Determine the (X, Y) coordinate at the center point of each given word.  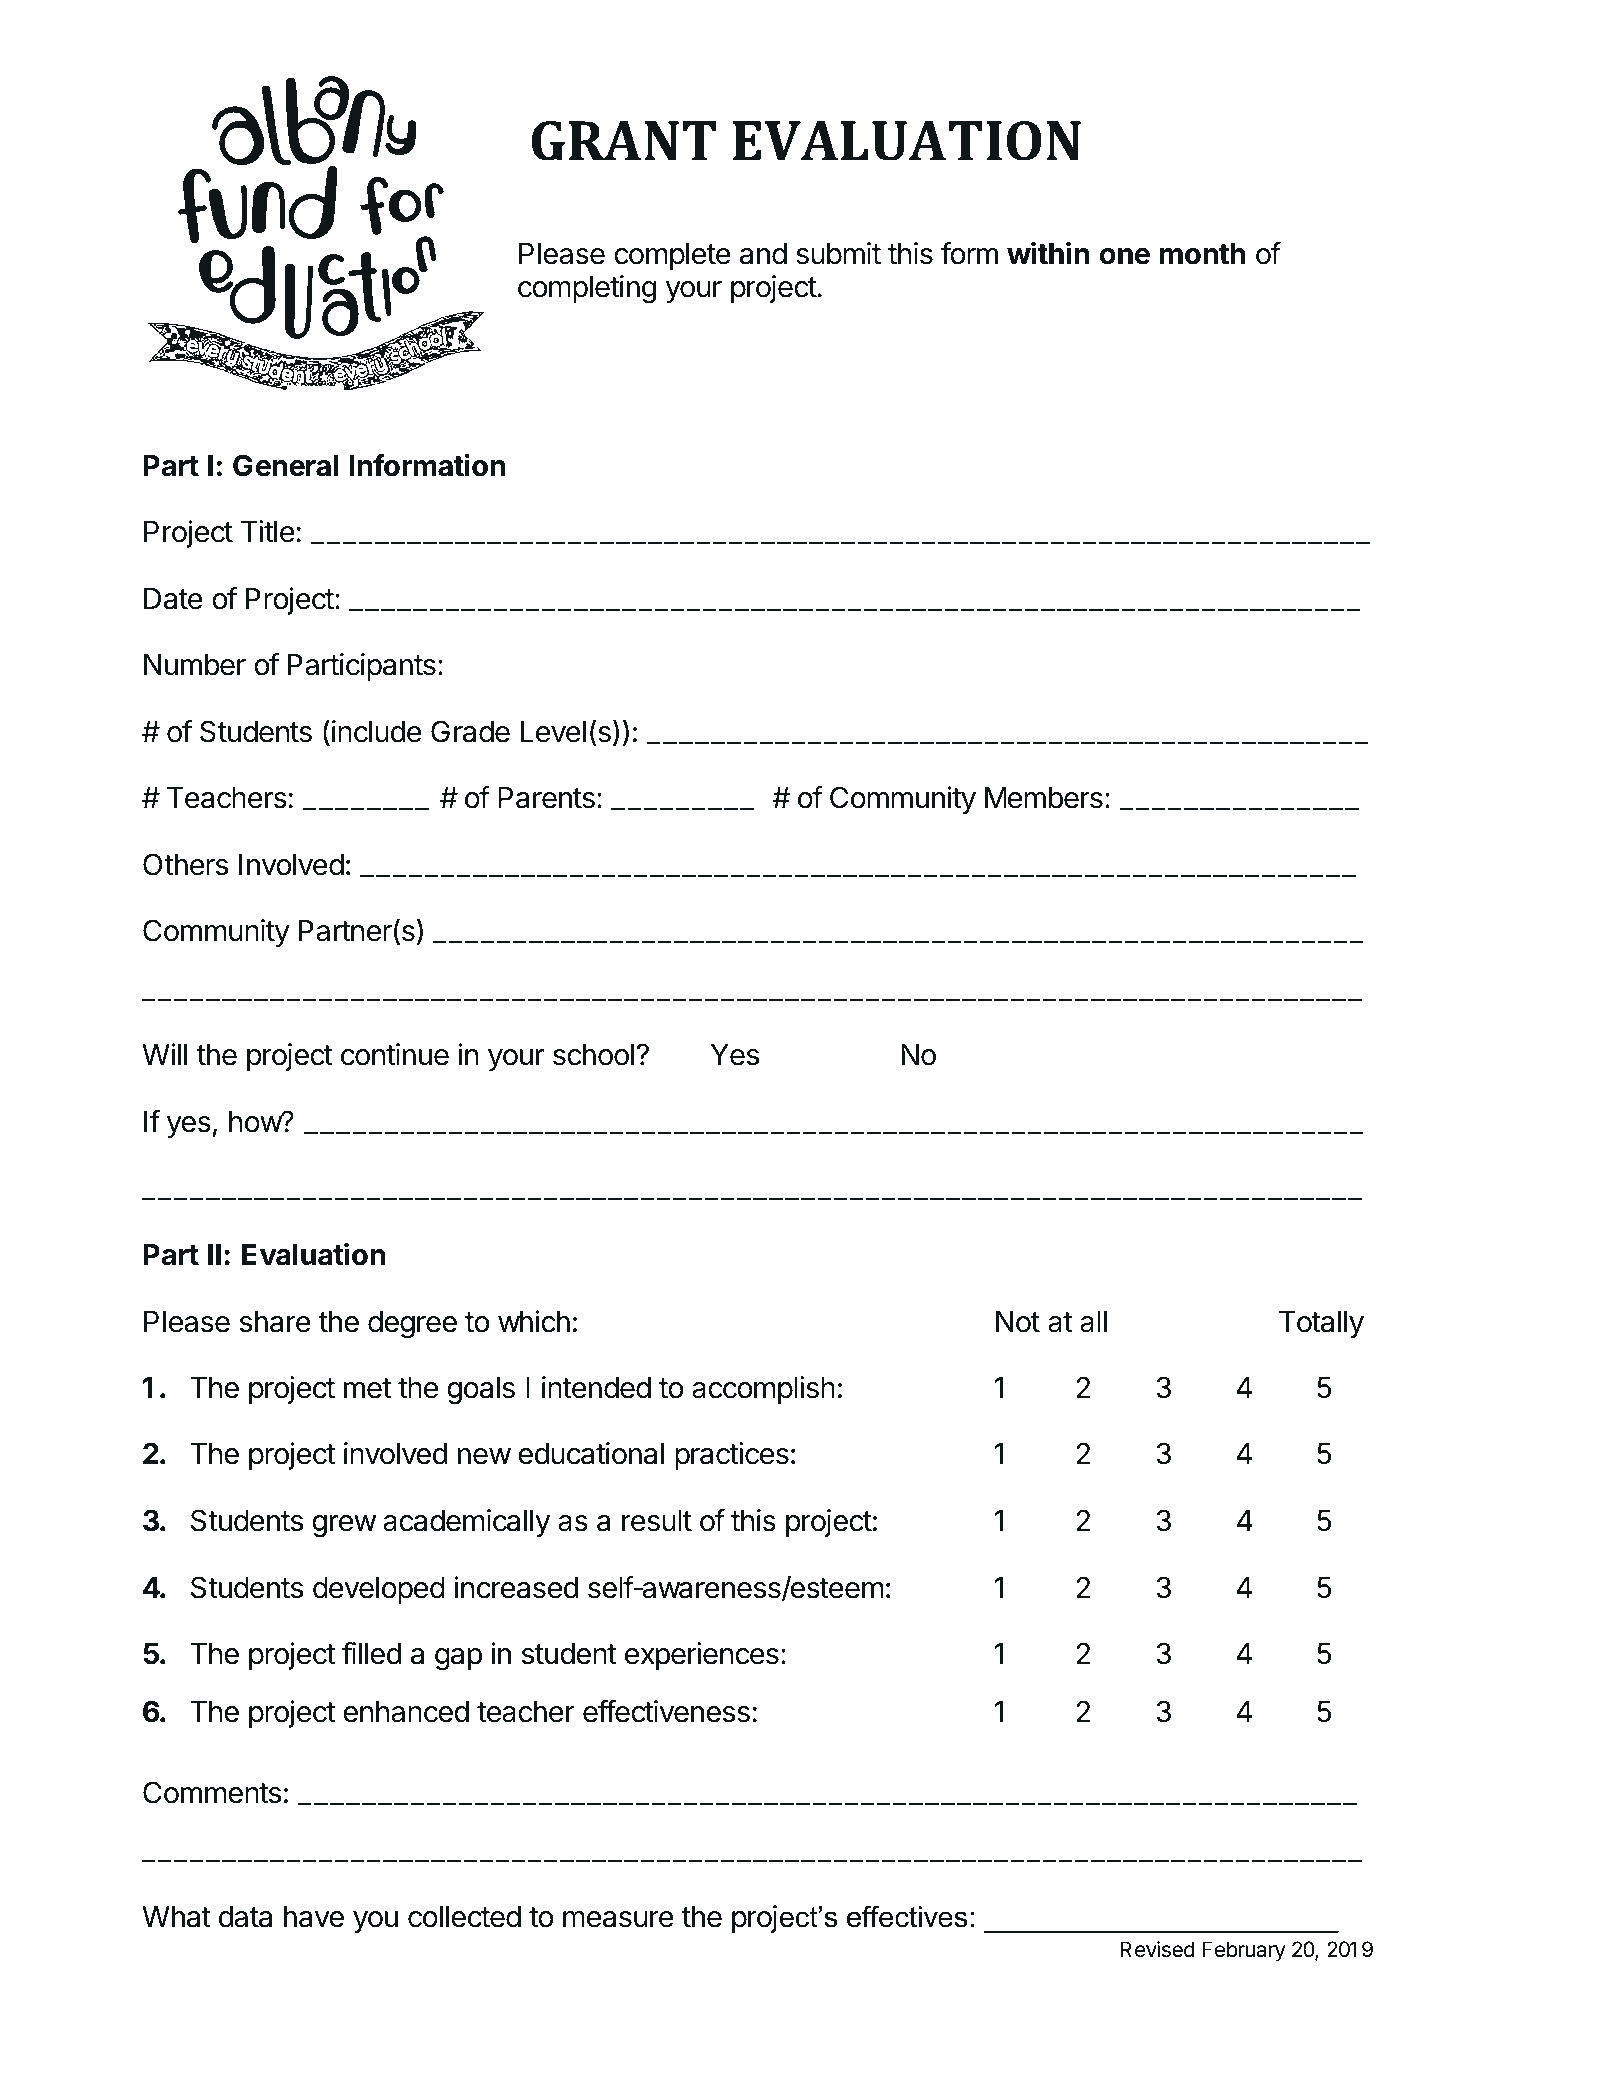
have (314, 1917)
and (763, 254)
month (1202, 254)
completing (587, 289)
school (593, 1055)
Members (1044, 798)
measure (618, 1919)
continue (395, 1054)
